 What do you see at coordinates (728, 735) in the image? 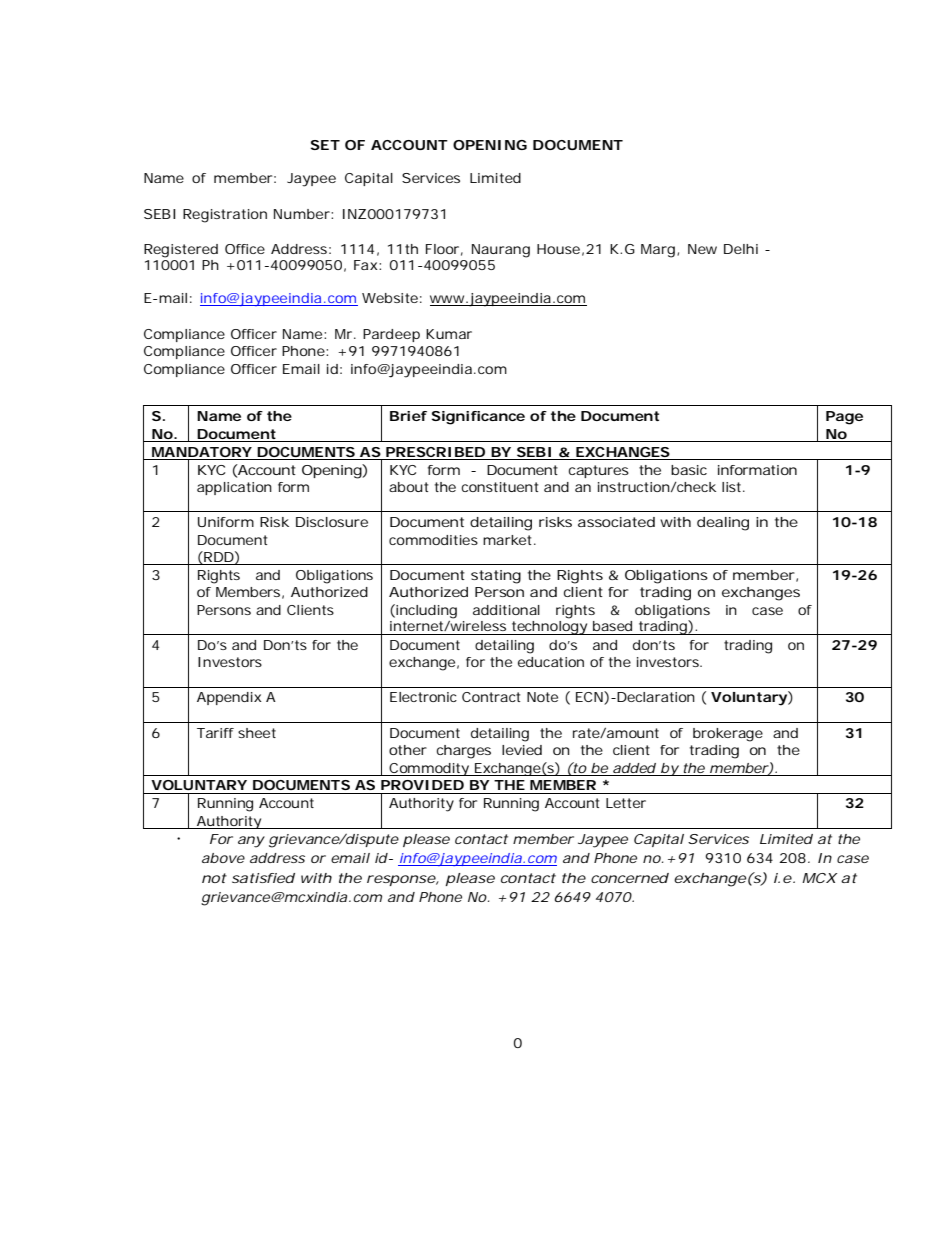
I see `brokerage` at bounding box center [728, 735].
